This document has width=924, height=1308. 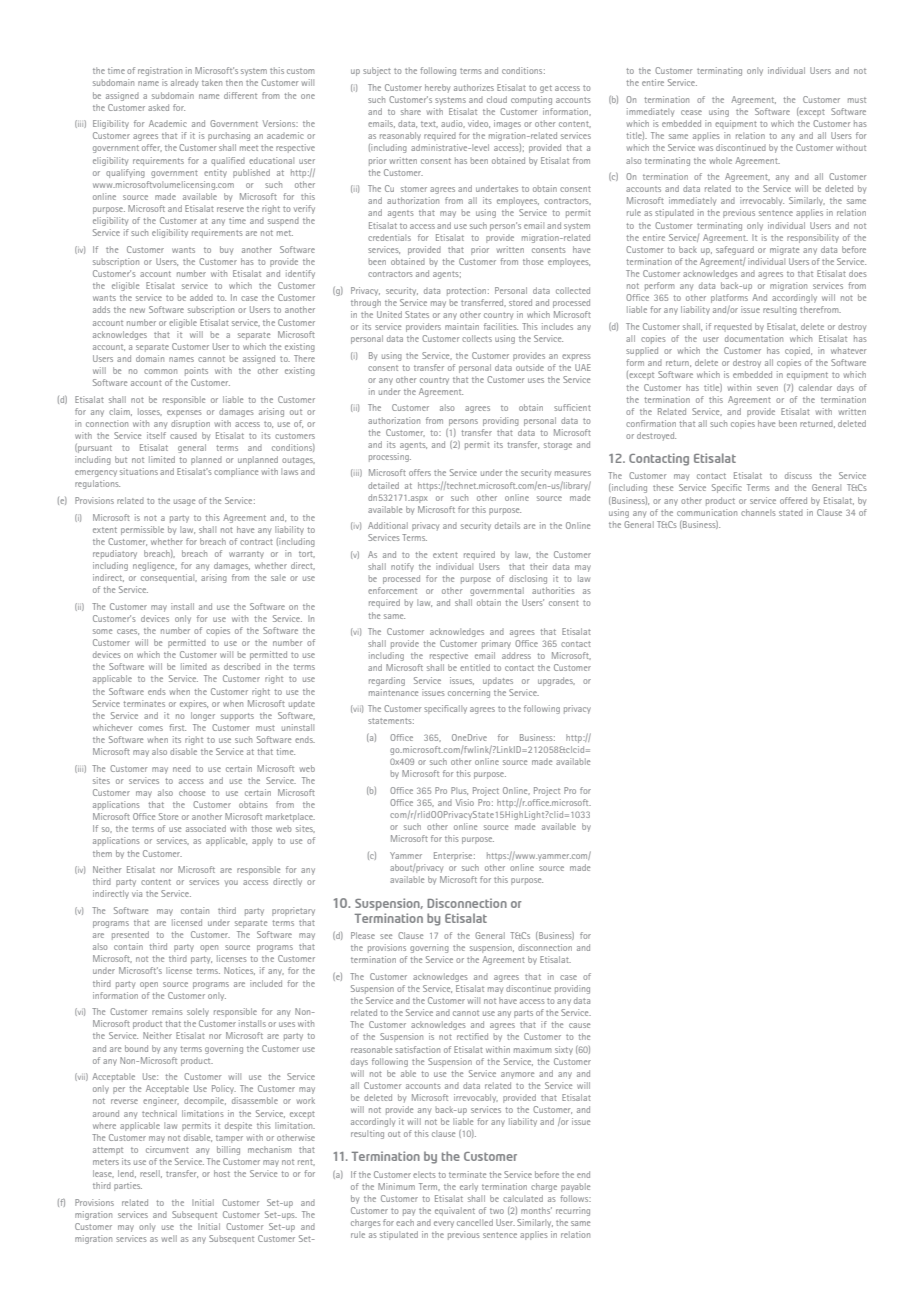 What do you see at coordinates (798, 475) in the document?
I see `discuss` at bounding box center [798, 475].
